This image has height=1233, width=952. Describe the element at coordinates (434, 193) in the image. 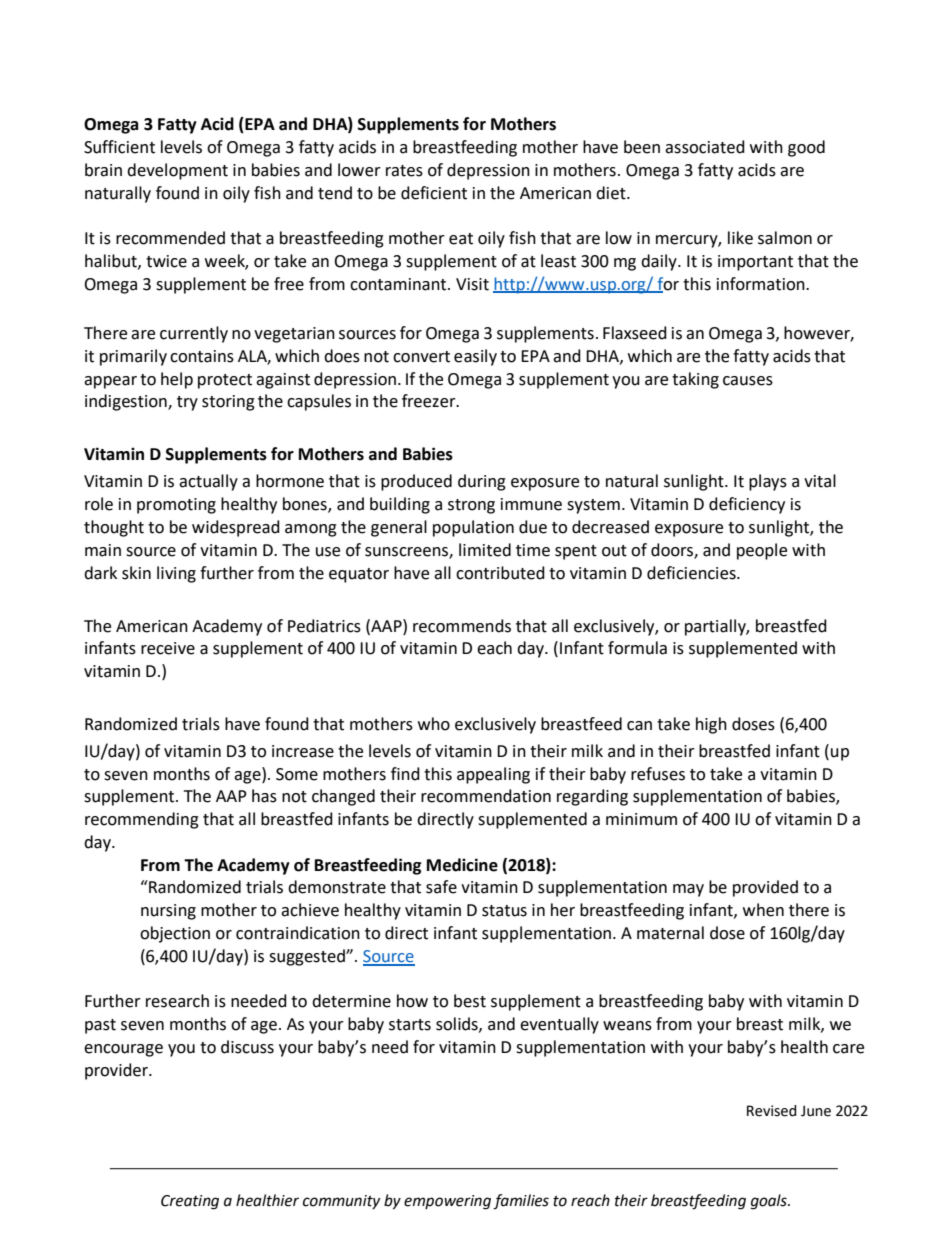

I see `deficient` at that location.
